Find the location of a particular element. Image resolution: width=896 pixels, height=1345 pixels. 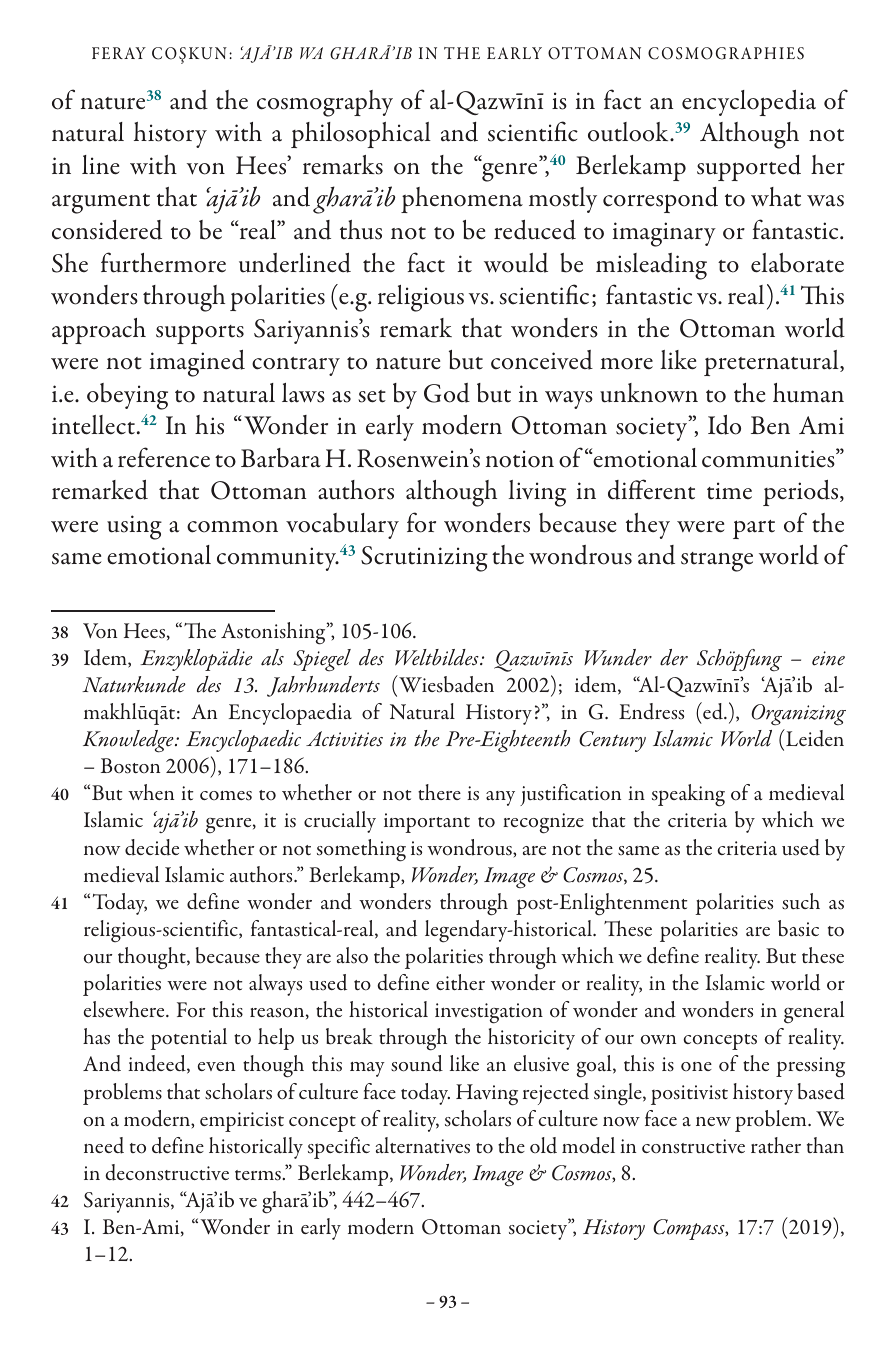

speaking is located at coordinates (688, 795).
